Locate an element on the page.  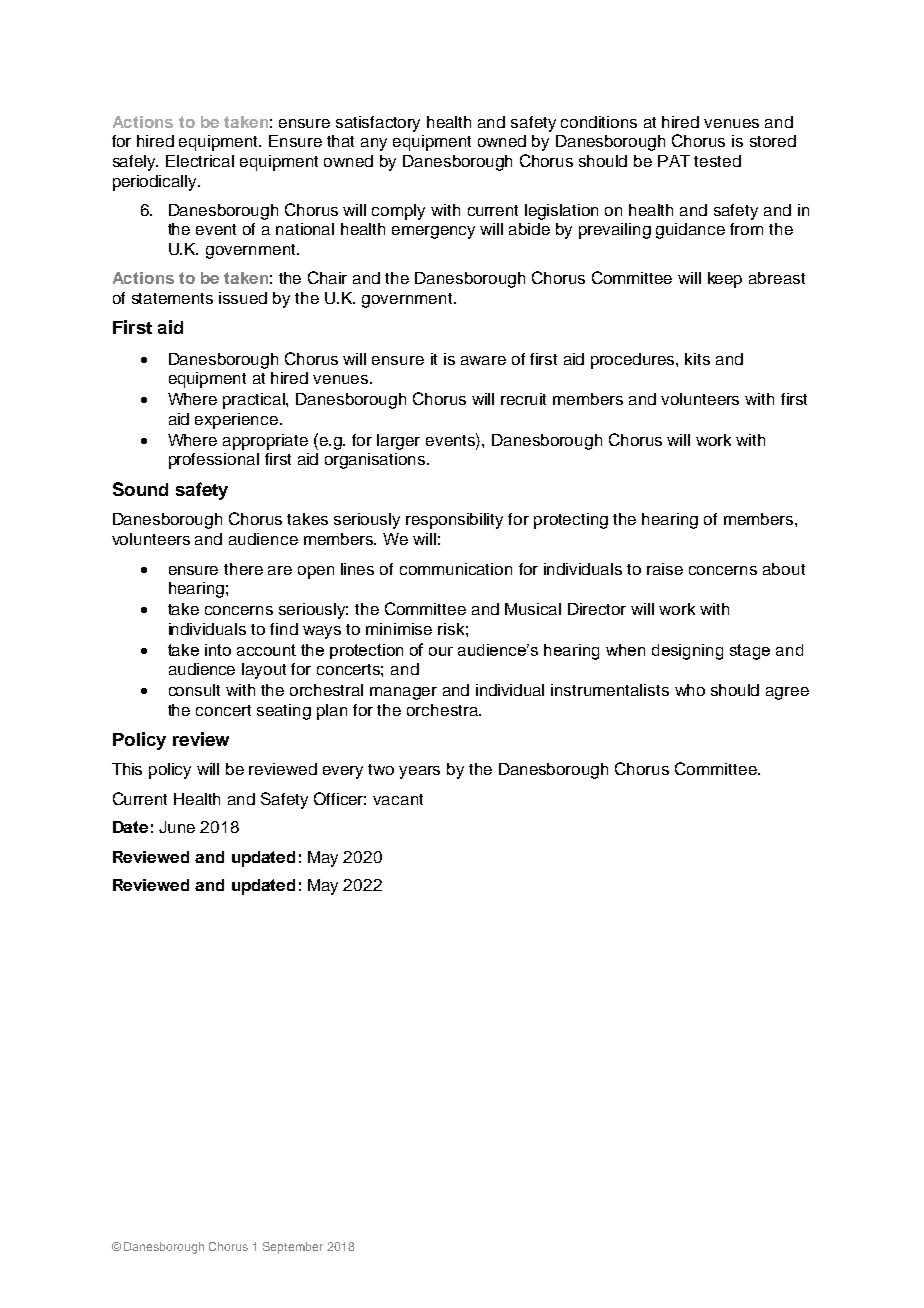
consult is located at coordinates (194, 690).
